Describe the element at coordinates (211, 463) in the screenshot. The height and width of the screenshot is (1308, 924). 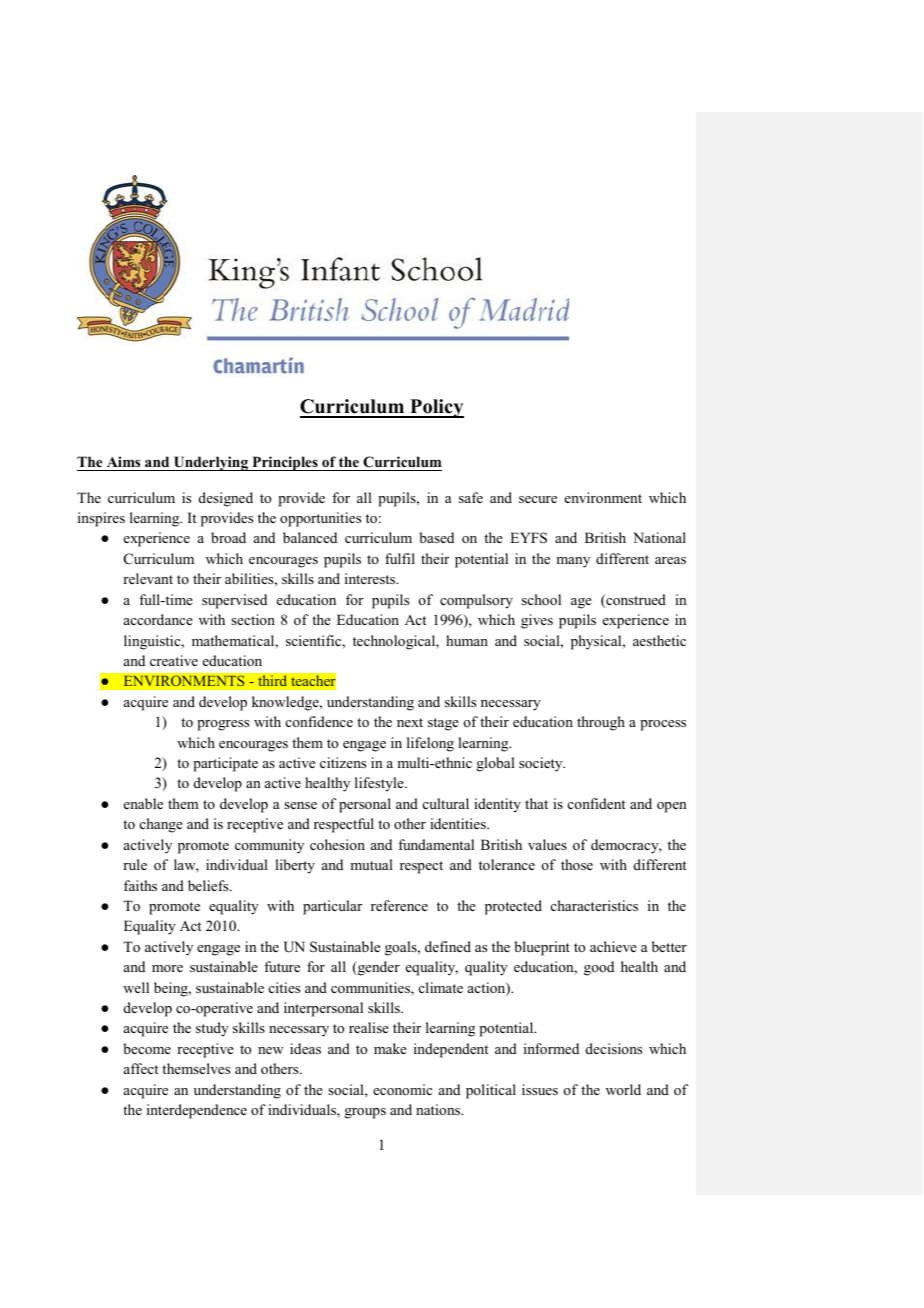
I see `Underlying` at that location.
